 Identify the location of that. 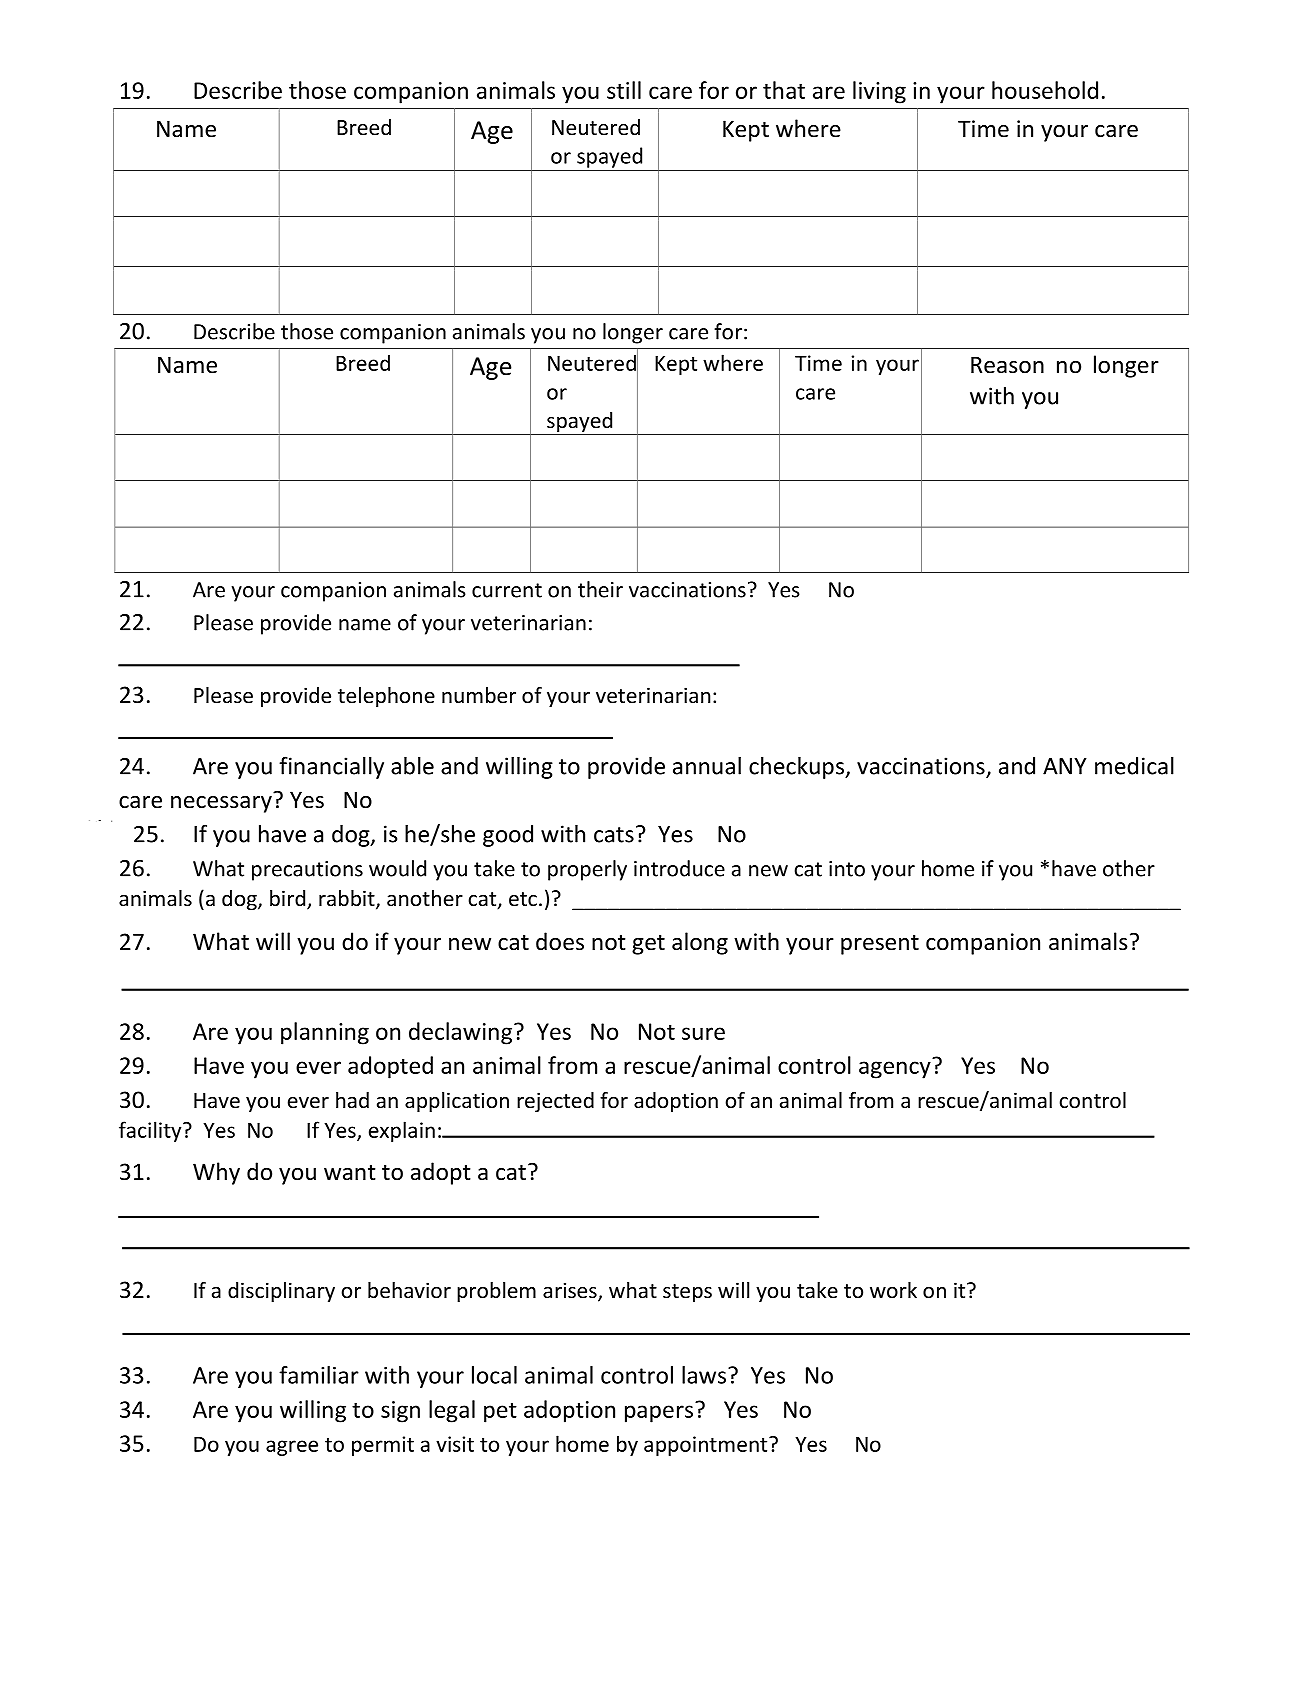
(784, 90).
